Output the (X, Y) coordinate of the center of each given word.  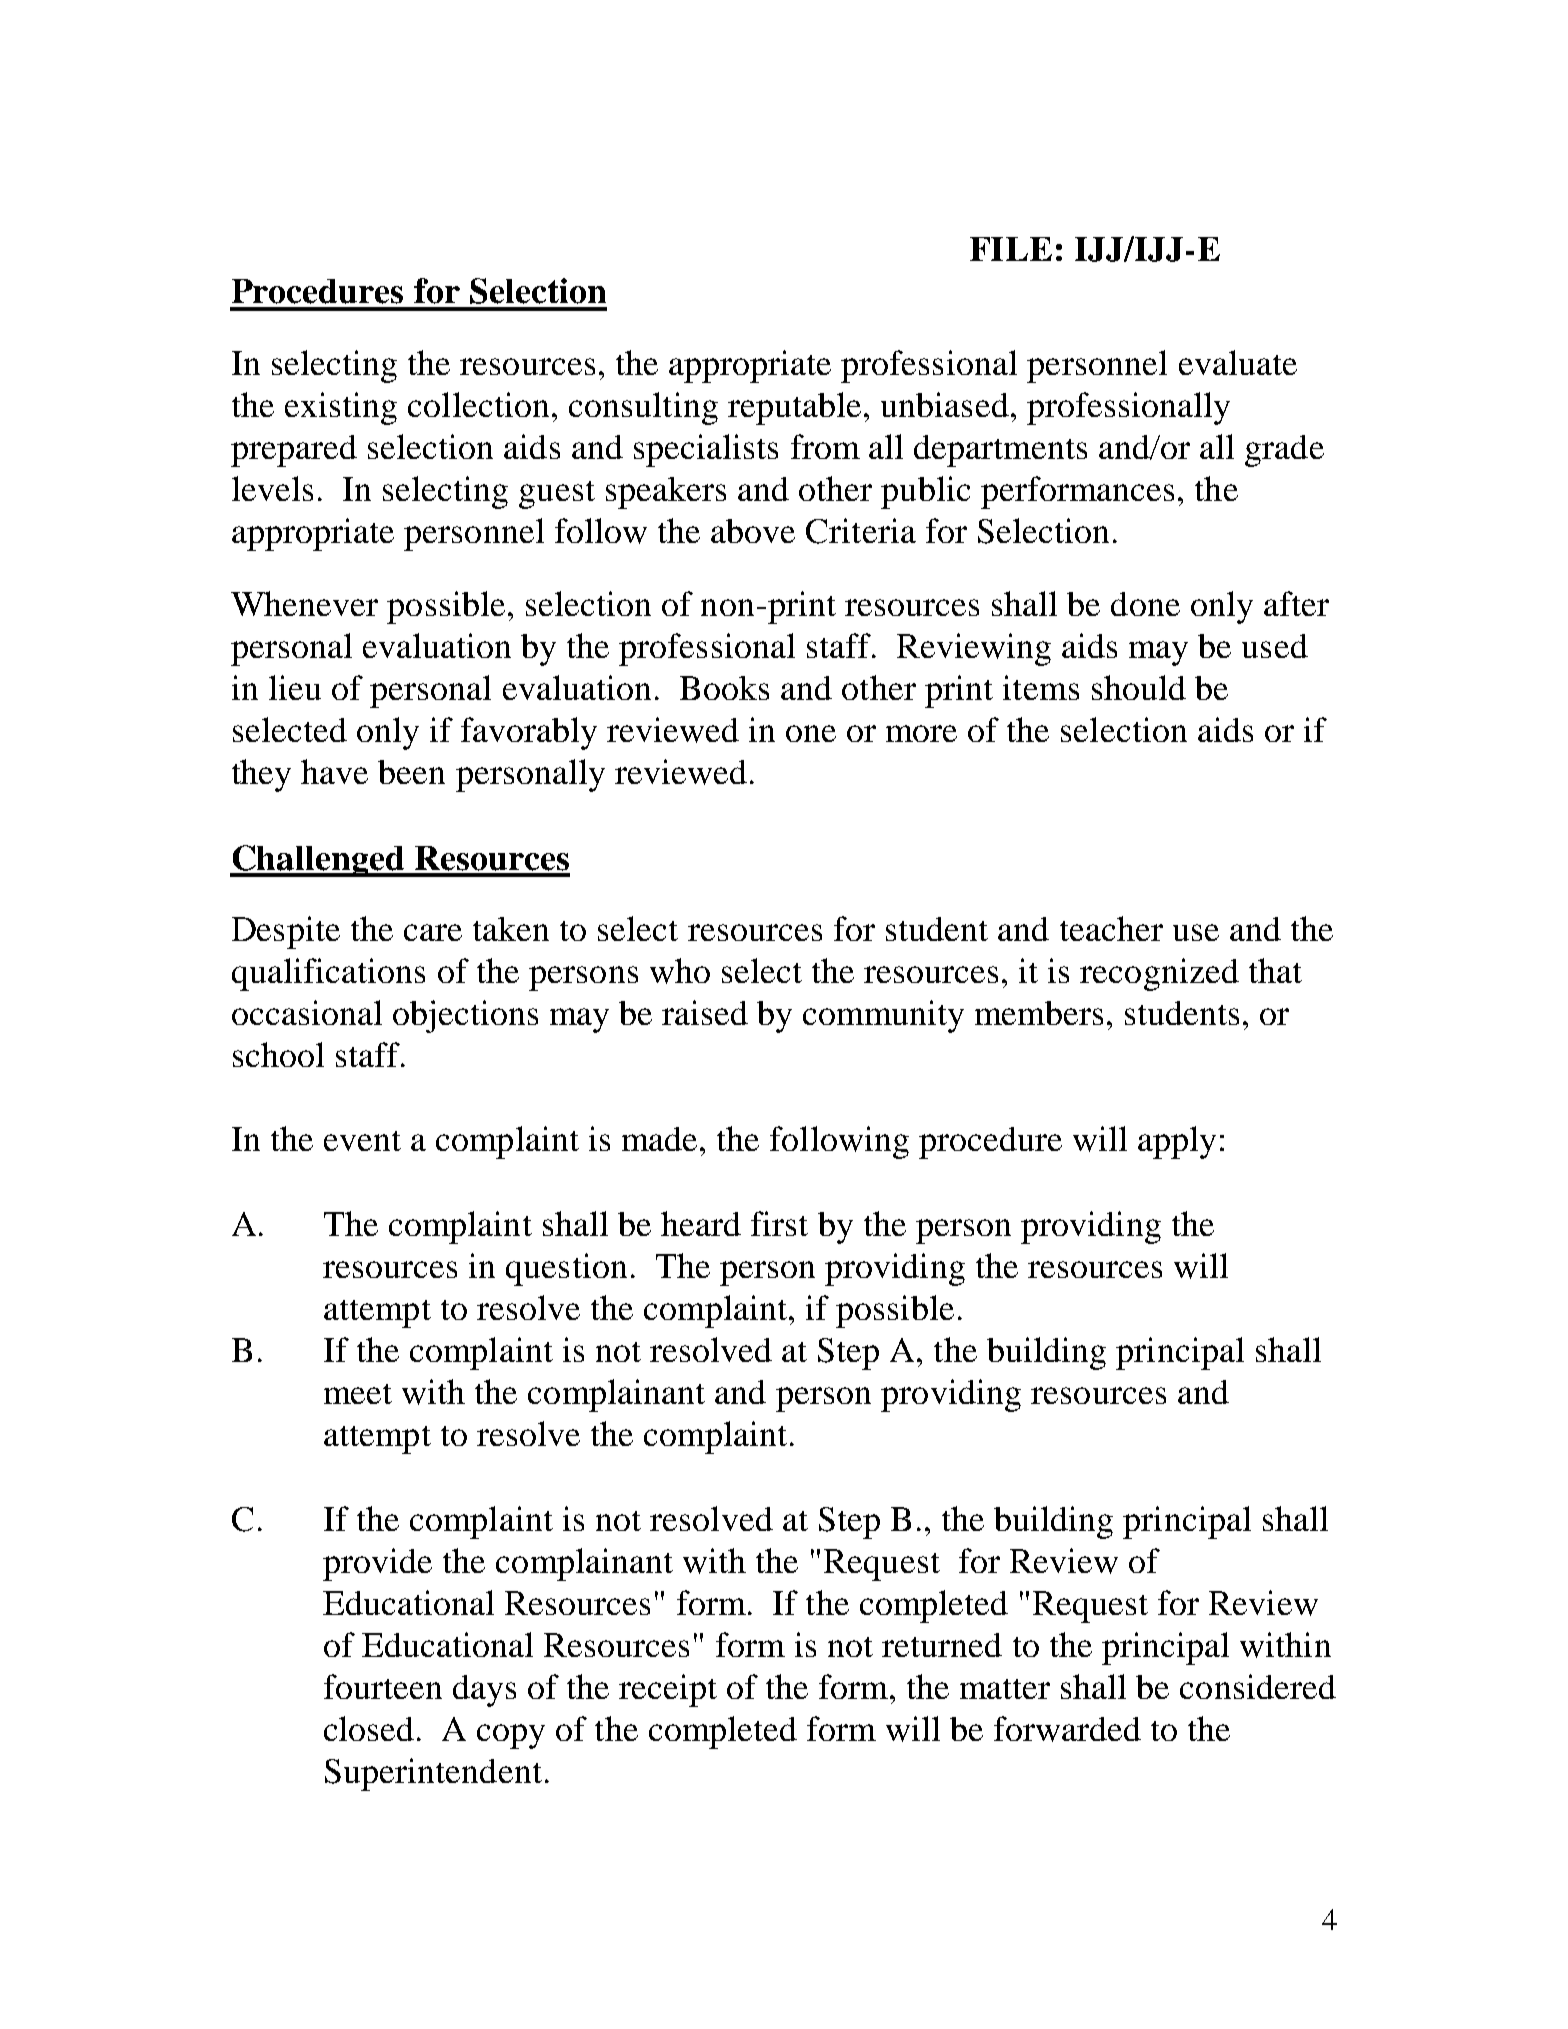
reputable (794, 408)
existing (341, 408)
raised (705, 1012)
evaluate (1238, 362)
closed (369, 1728)
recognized (1159, 974)
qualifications (328, 974)
